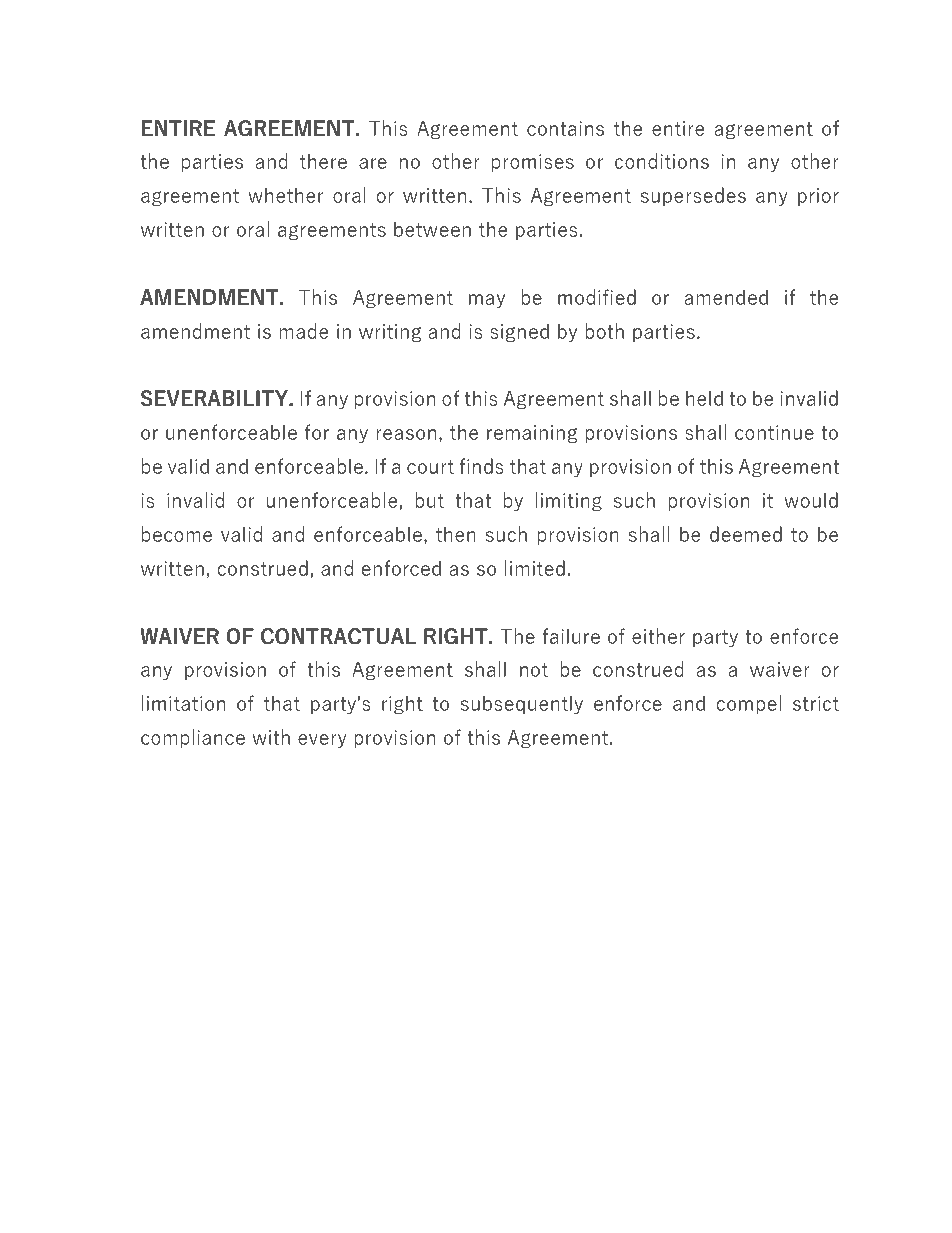  Describe the element at coordinates (533, 163) in the image. I see `promises` at that location.
